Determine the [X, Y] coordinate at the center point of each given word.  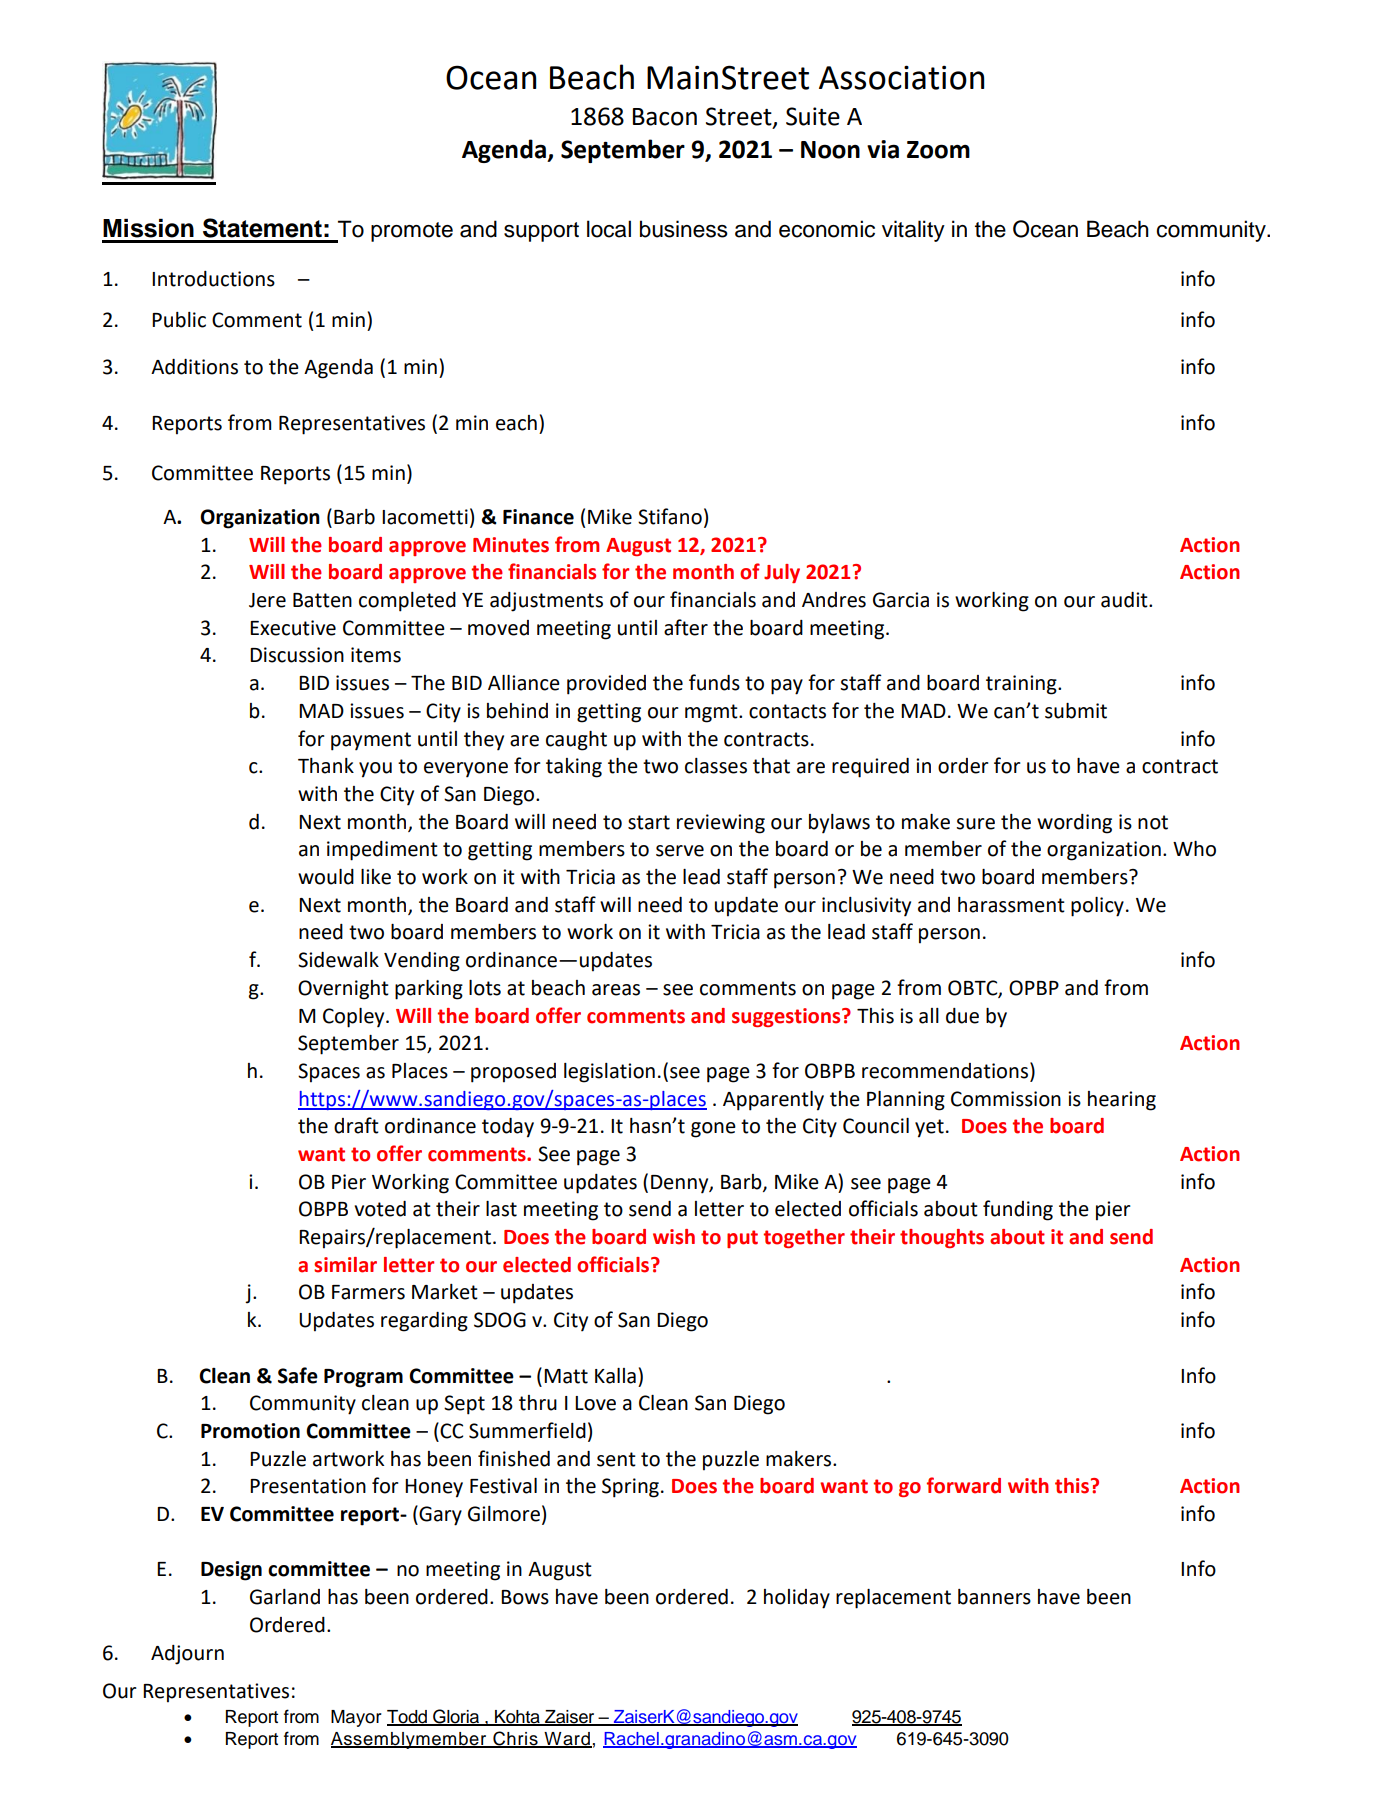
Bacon [665, 117]
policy [1097, 907]
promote [412, 232]
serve [680, 851]
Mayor [356, 1718]
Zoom [938, 150]
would [326, 877]
